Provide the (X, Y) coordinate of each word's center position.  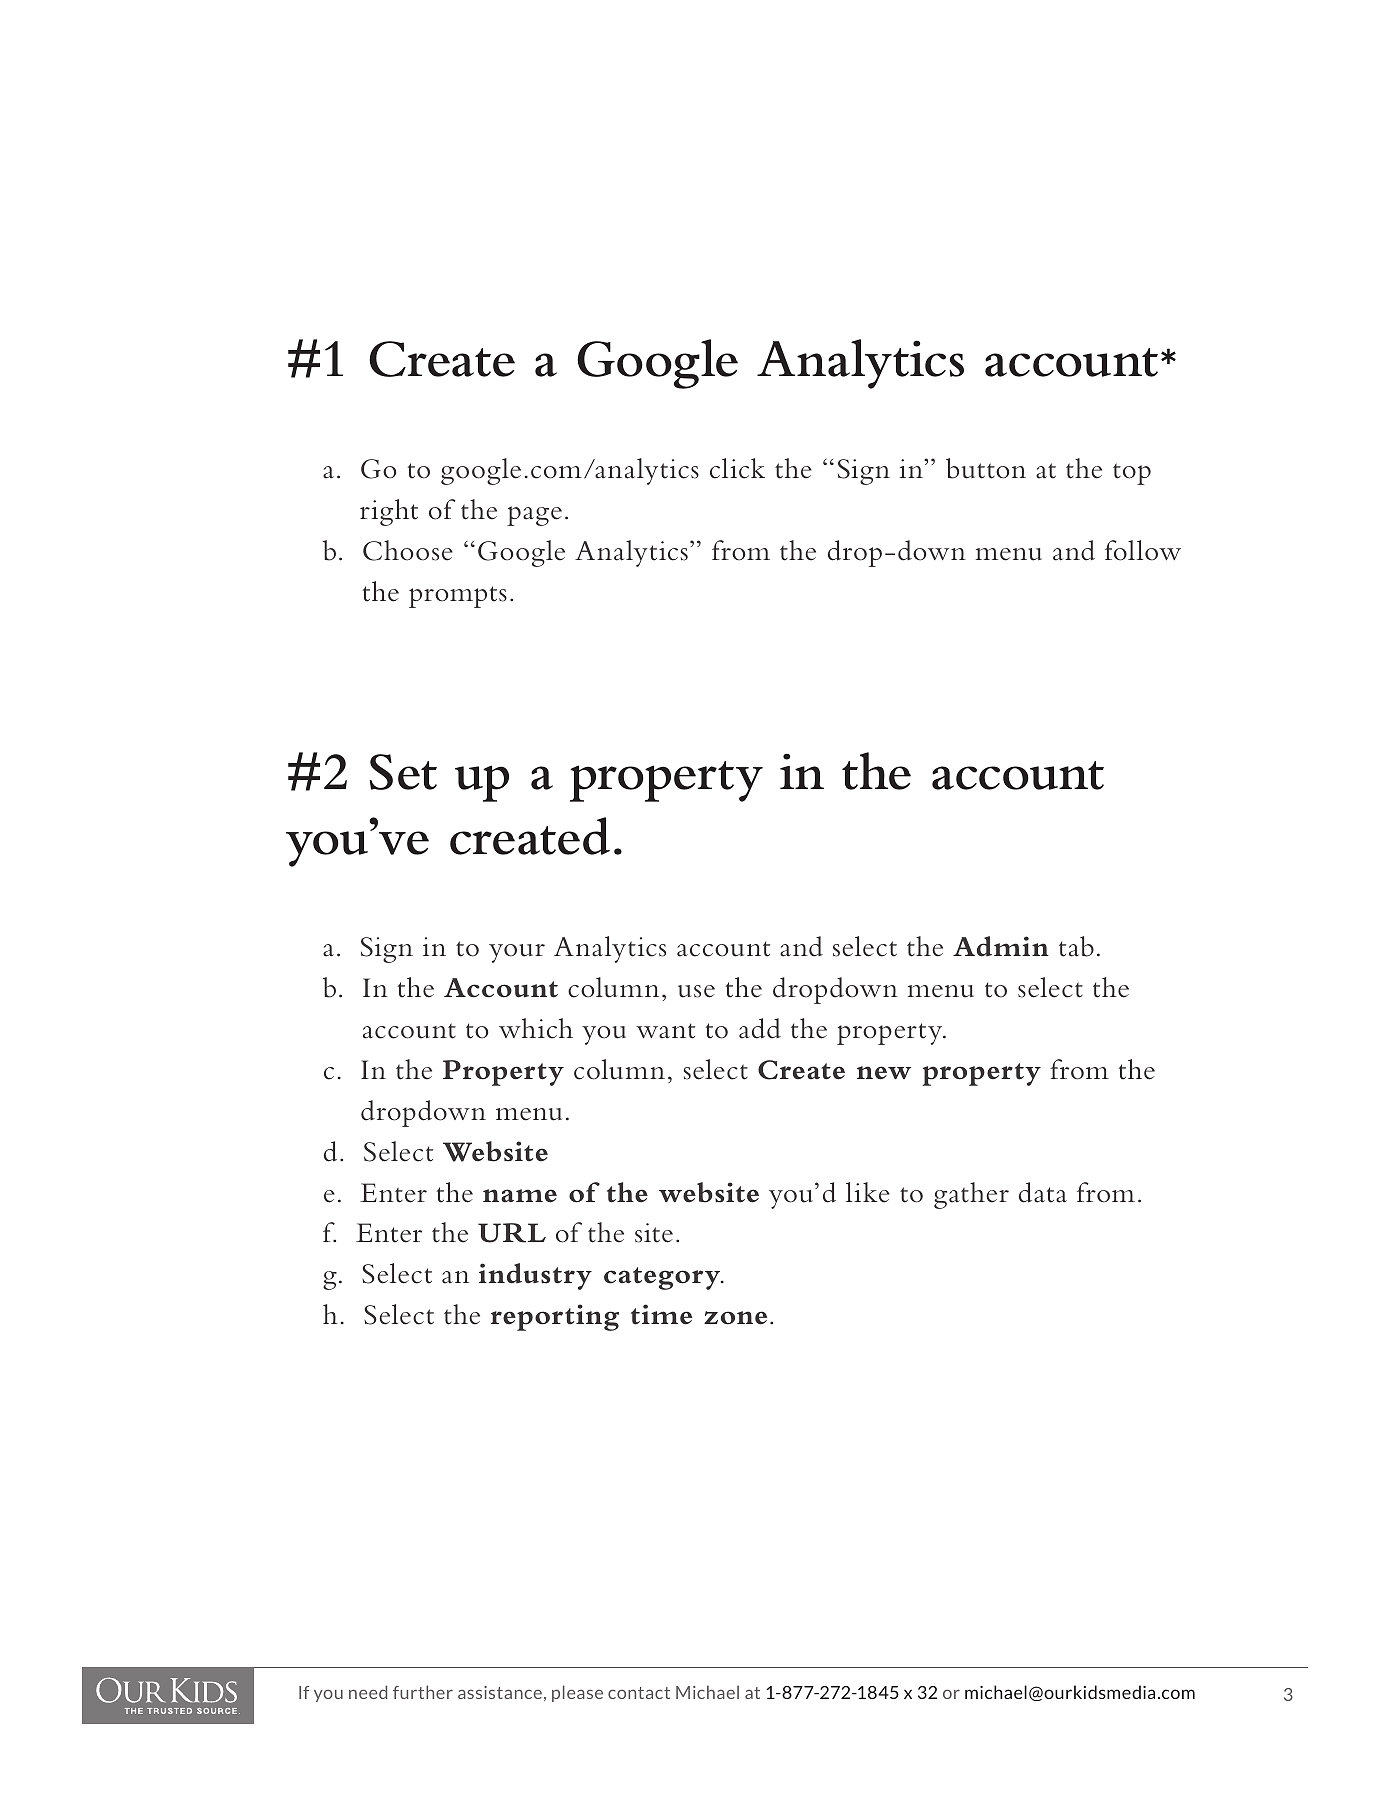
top (1132, 474)
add (760, 1028)
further (423, 1692)
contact (639, 1693)
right (389, 512)
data (1043, 1192)
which (536, 1028)
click (737, 468)
